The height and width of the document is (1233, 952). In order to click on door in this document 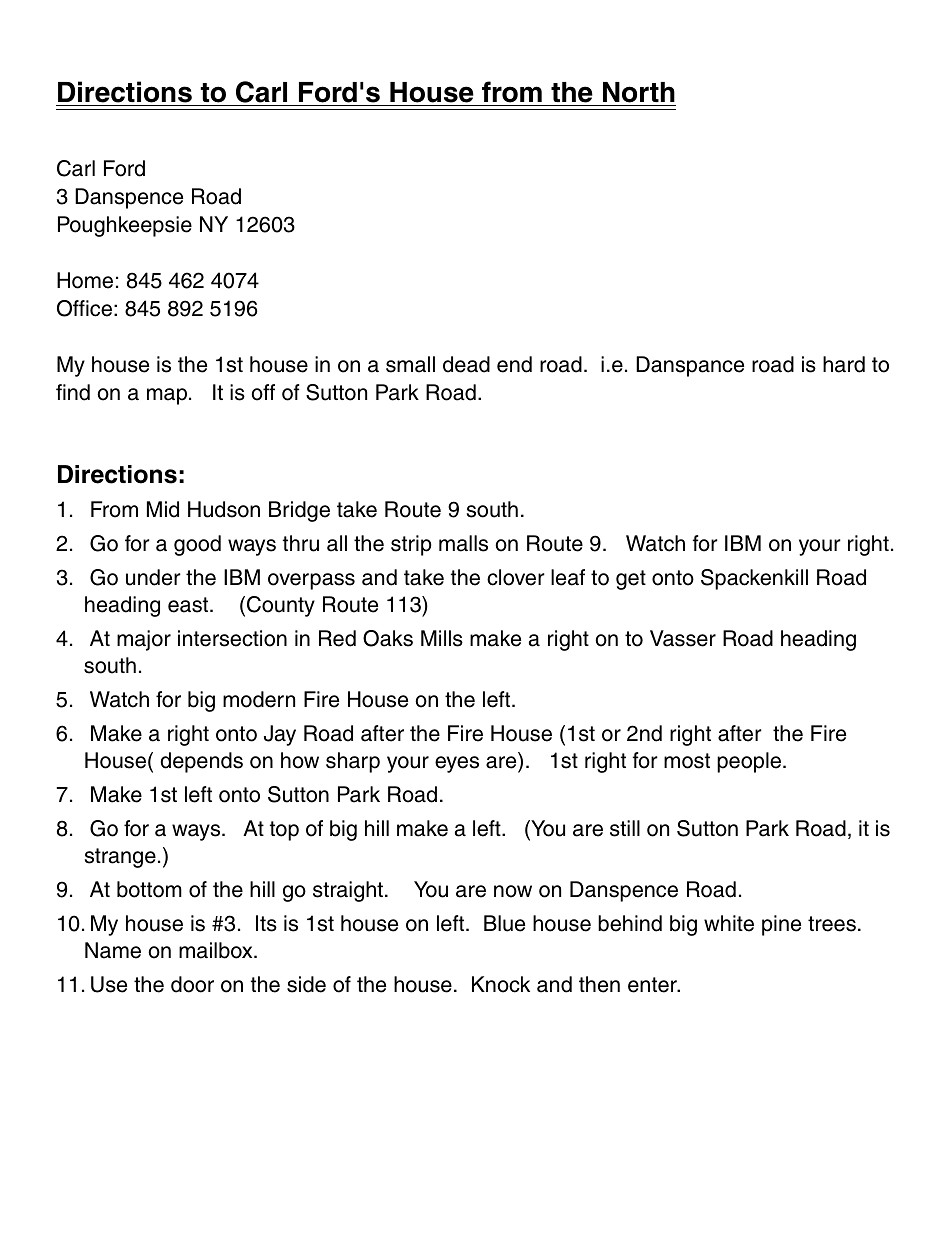, I will do `click(192, 984)`.
